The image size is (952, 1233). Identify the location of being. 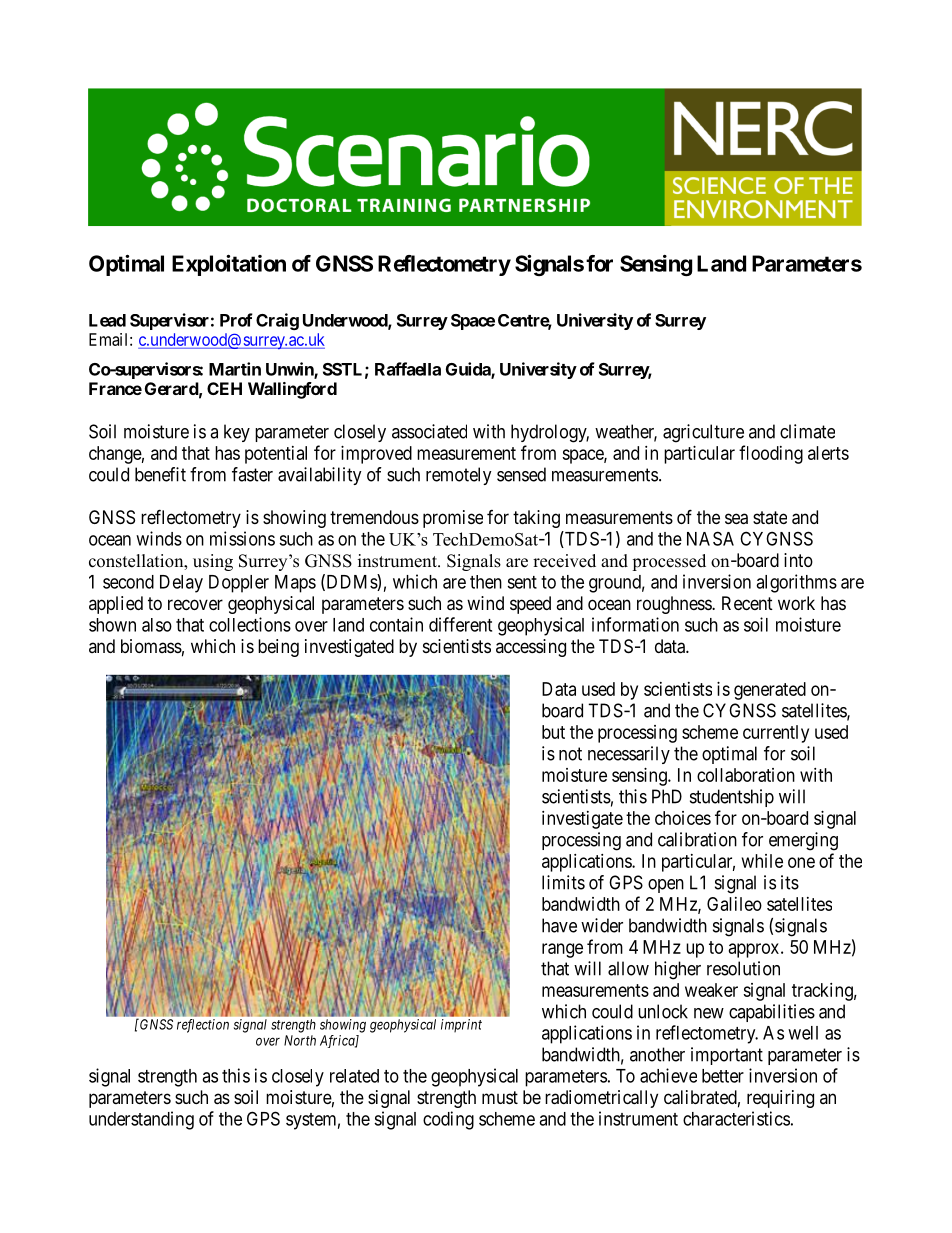
(278, 648).
